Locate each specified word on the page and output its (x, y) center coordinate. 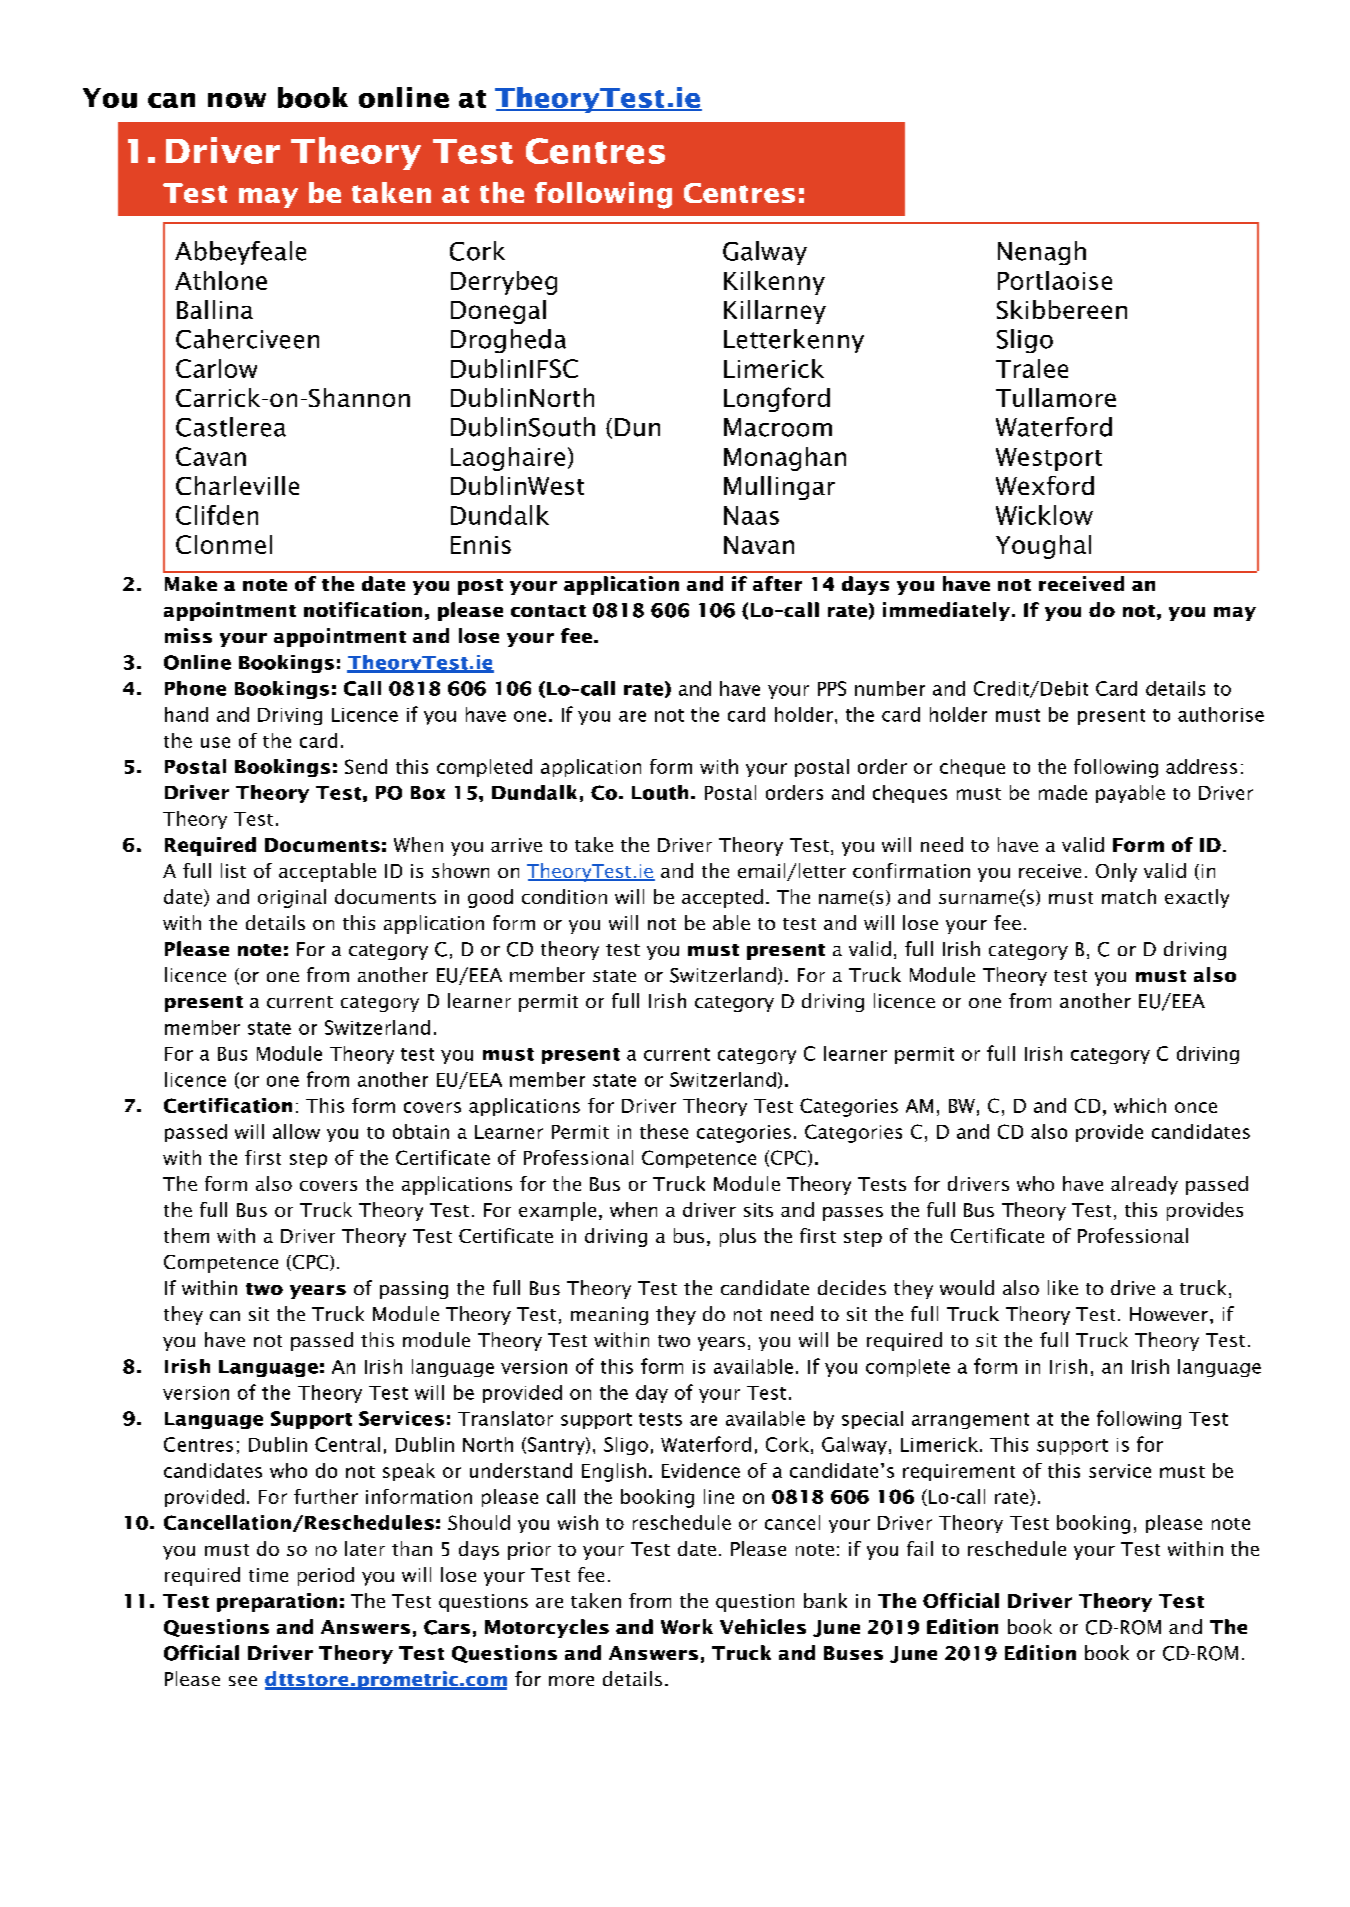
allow (296, 1131)
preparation (277, 1602)
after (777, 583)
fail (920, 1548)
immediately (948, 611)
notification (363, 609)
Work (687, 1626)
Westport (1049, 459)
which (1140, 1105)
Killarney (775, 312)
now (237, 100)
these (664, 1131)
